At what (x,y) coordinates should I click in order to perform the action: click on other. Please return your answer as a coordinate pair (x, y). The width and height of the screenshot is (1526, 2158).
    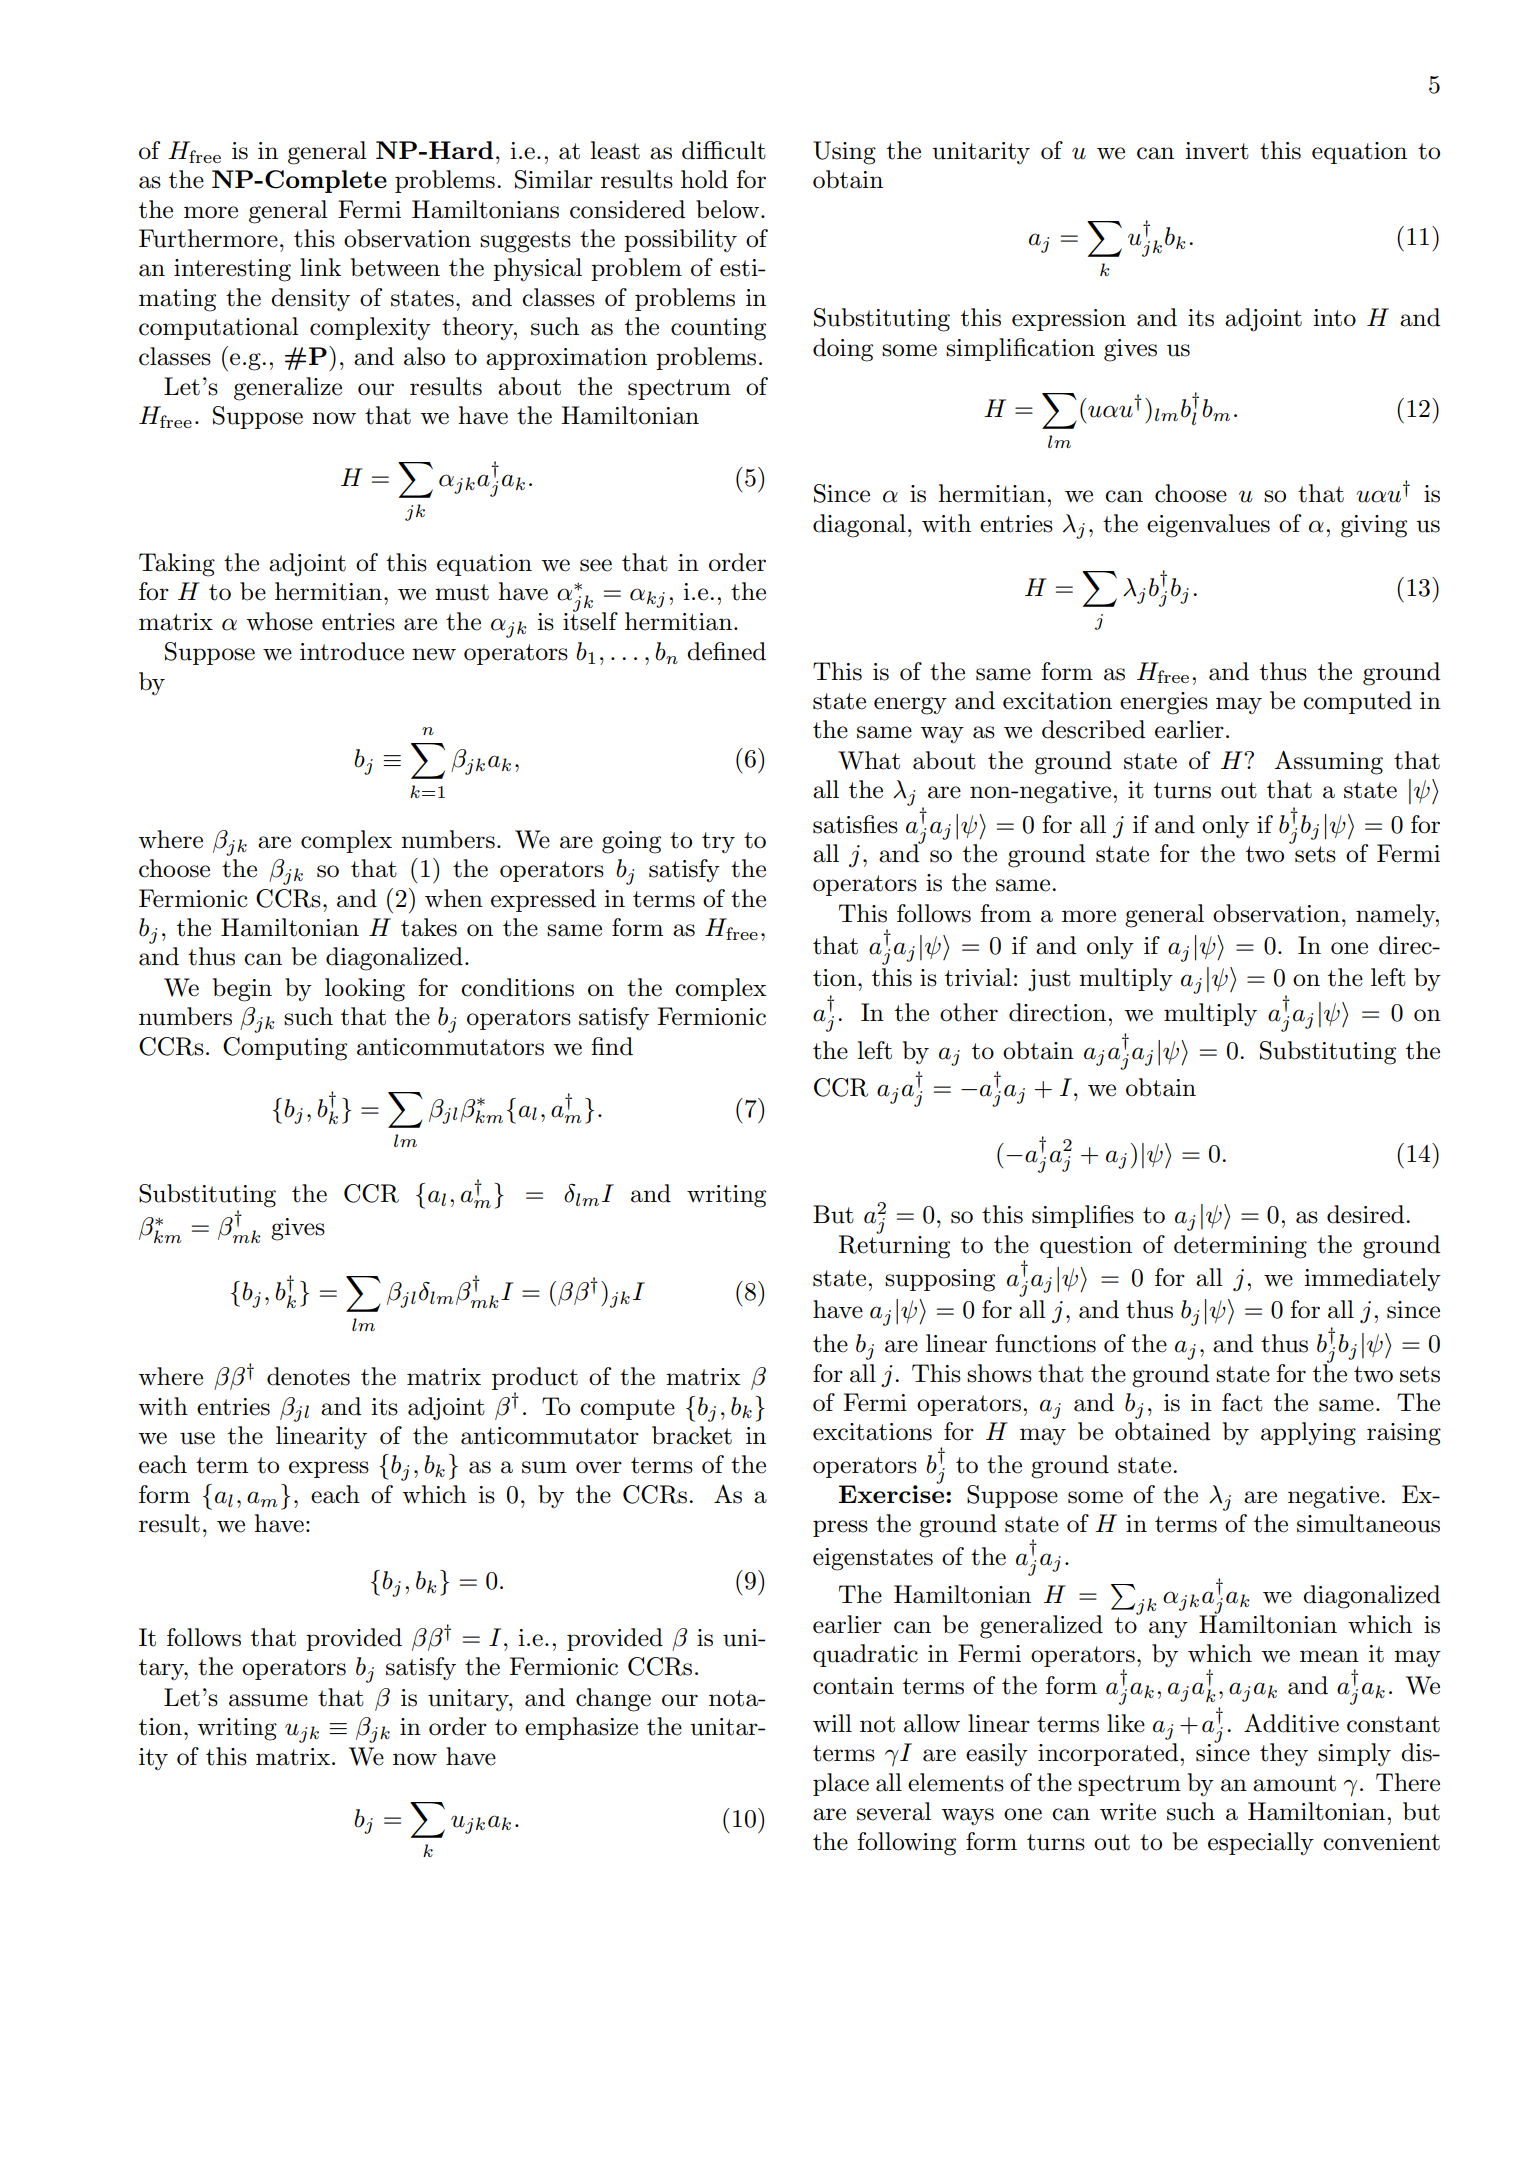
    Looking at the image, I should click on (969, 1012).
